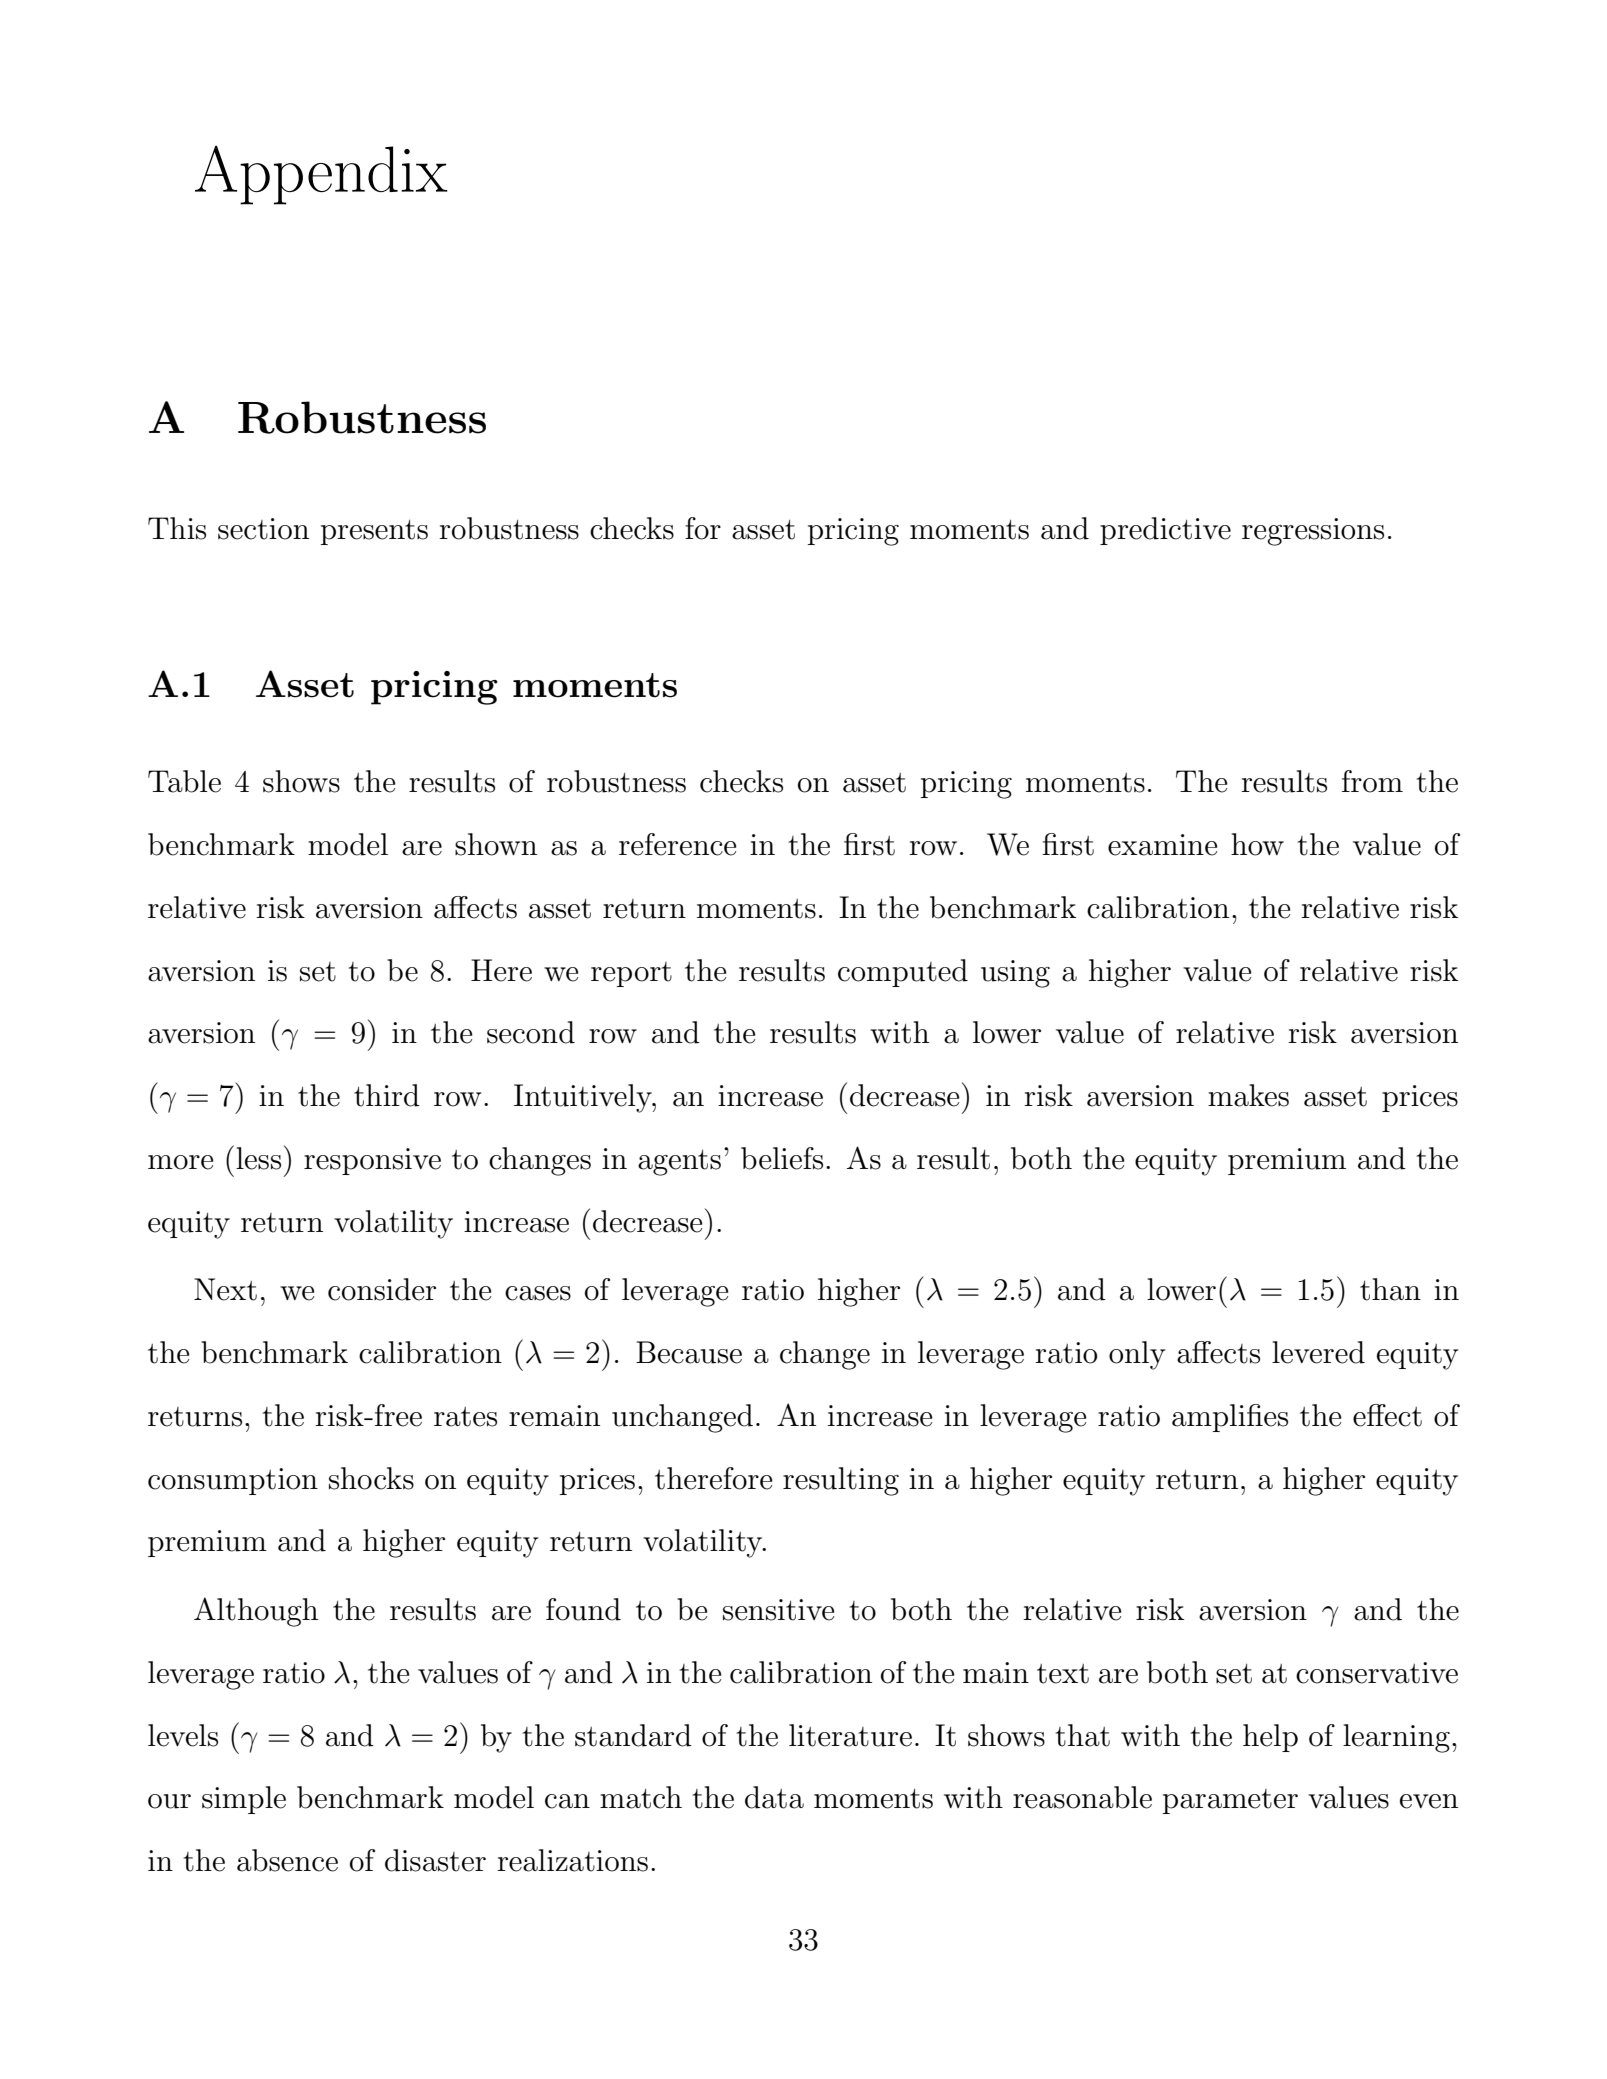 This document has width=1607, height=2079. I want to click on Appendix, so click(321, 175).
